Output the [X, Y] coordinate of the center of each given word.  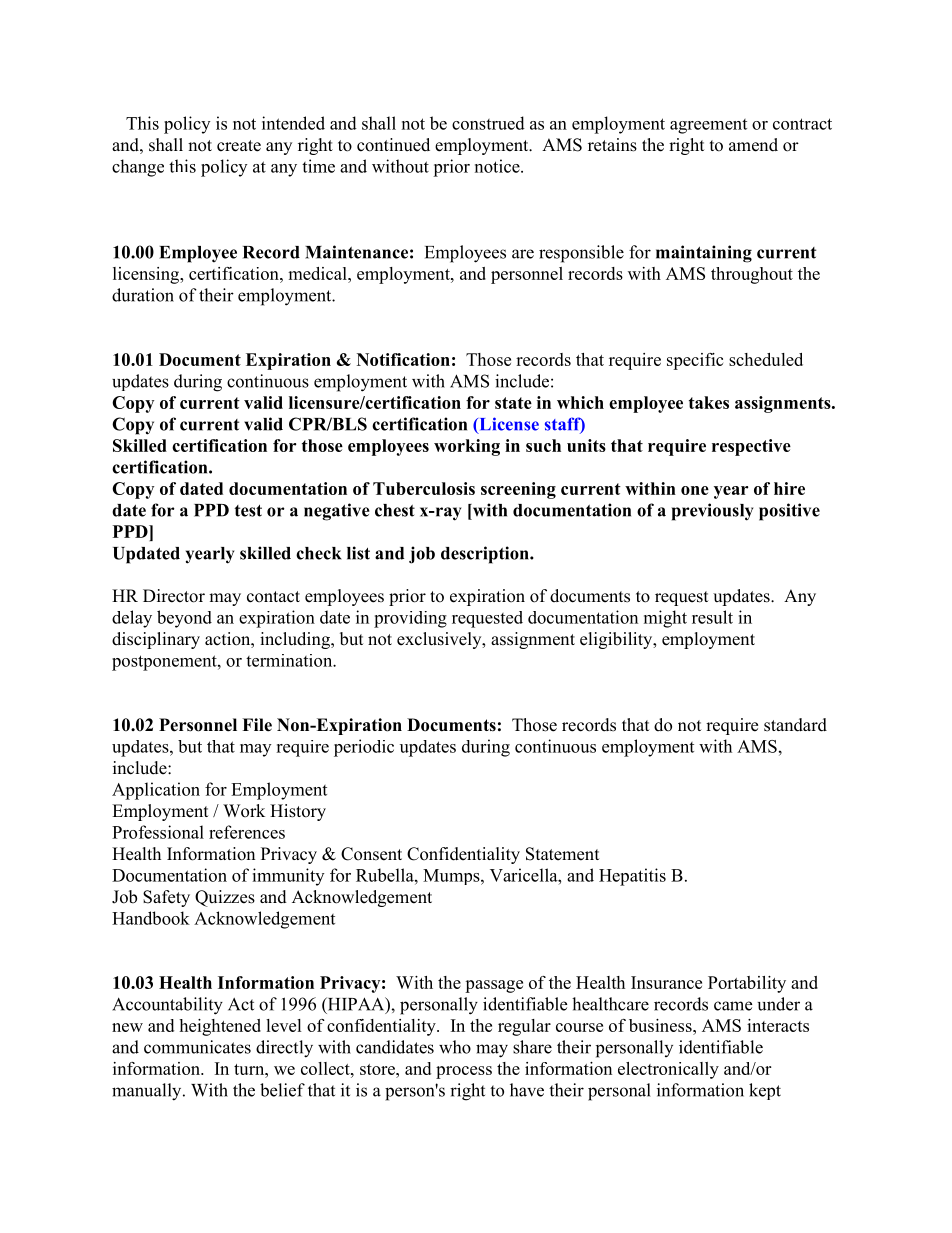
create [239, 146]
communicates [197, 1047]
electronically [668, 1070]
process [464, 1072]
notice [498, 166]
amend [753, 145]
